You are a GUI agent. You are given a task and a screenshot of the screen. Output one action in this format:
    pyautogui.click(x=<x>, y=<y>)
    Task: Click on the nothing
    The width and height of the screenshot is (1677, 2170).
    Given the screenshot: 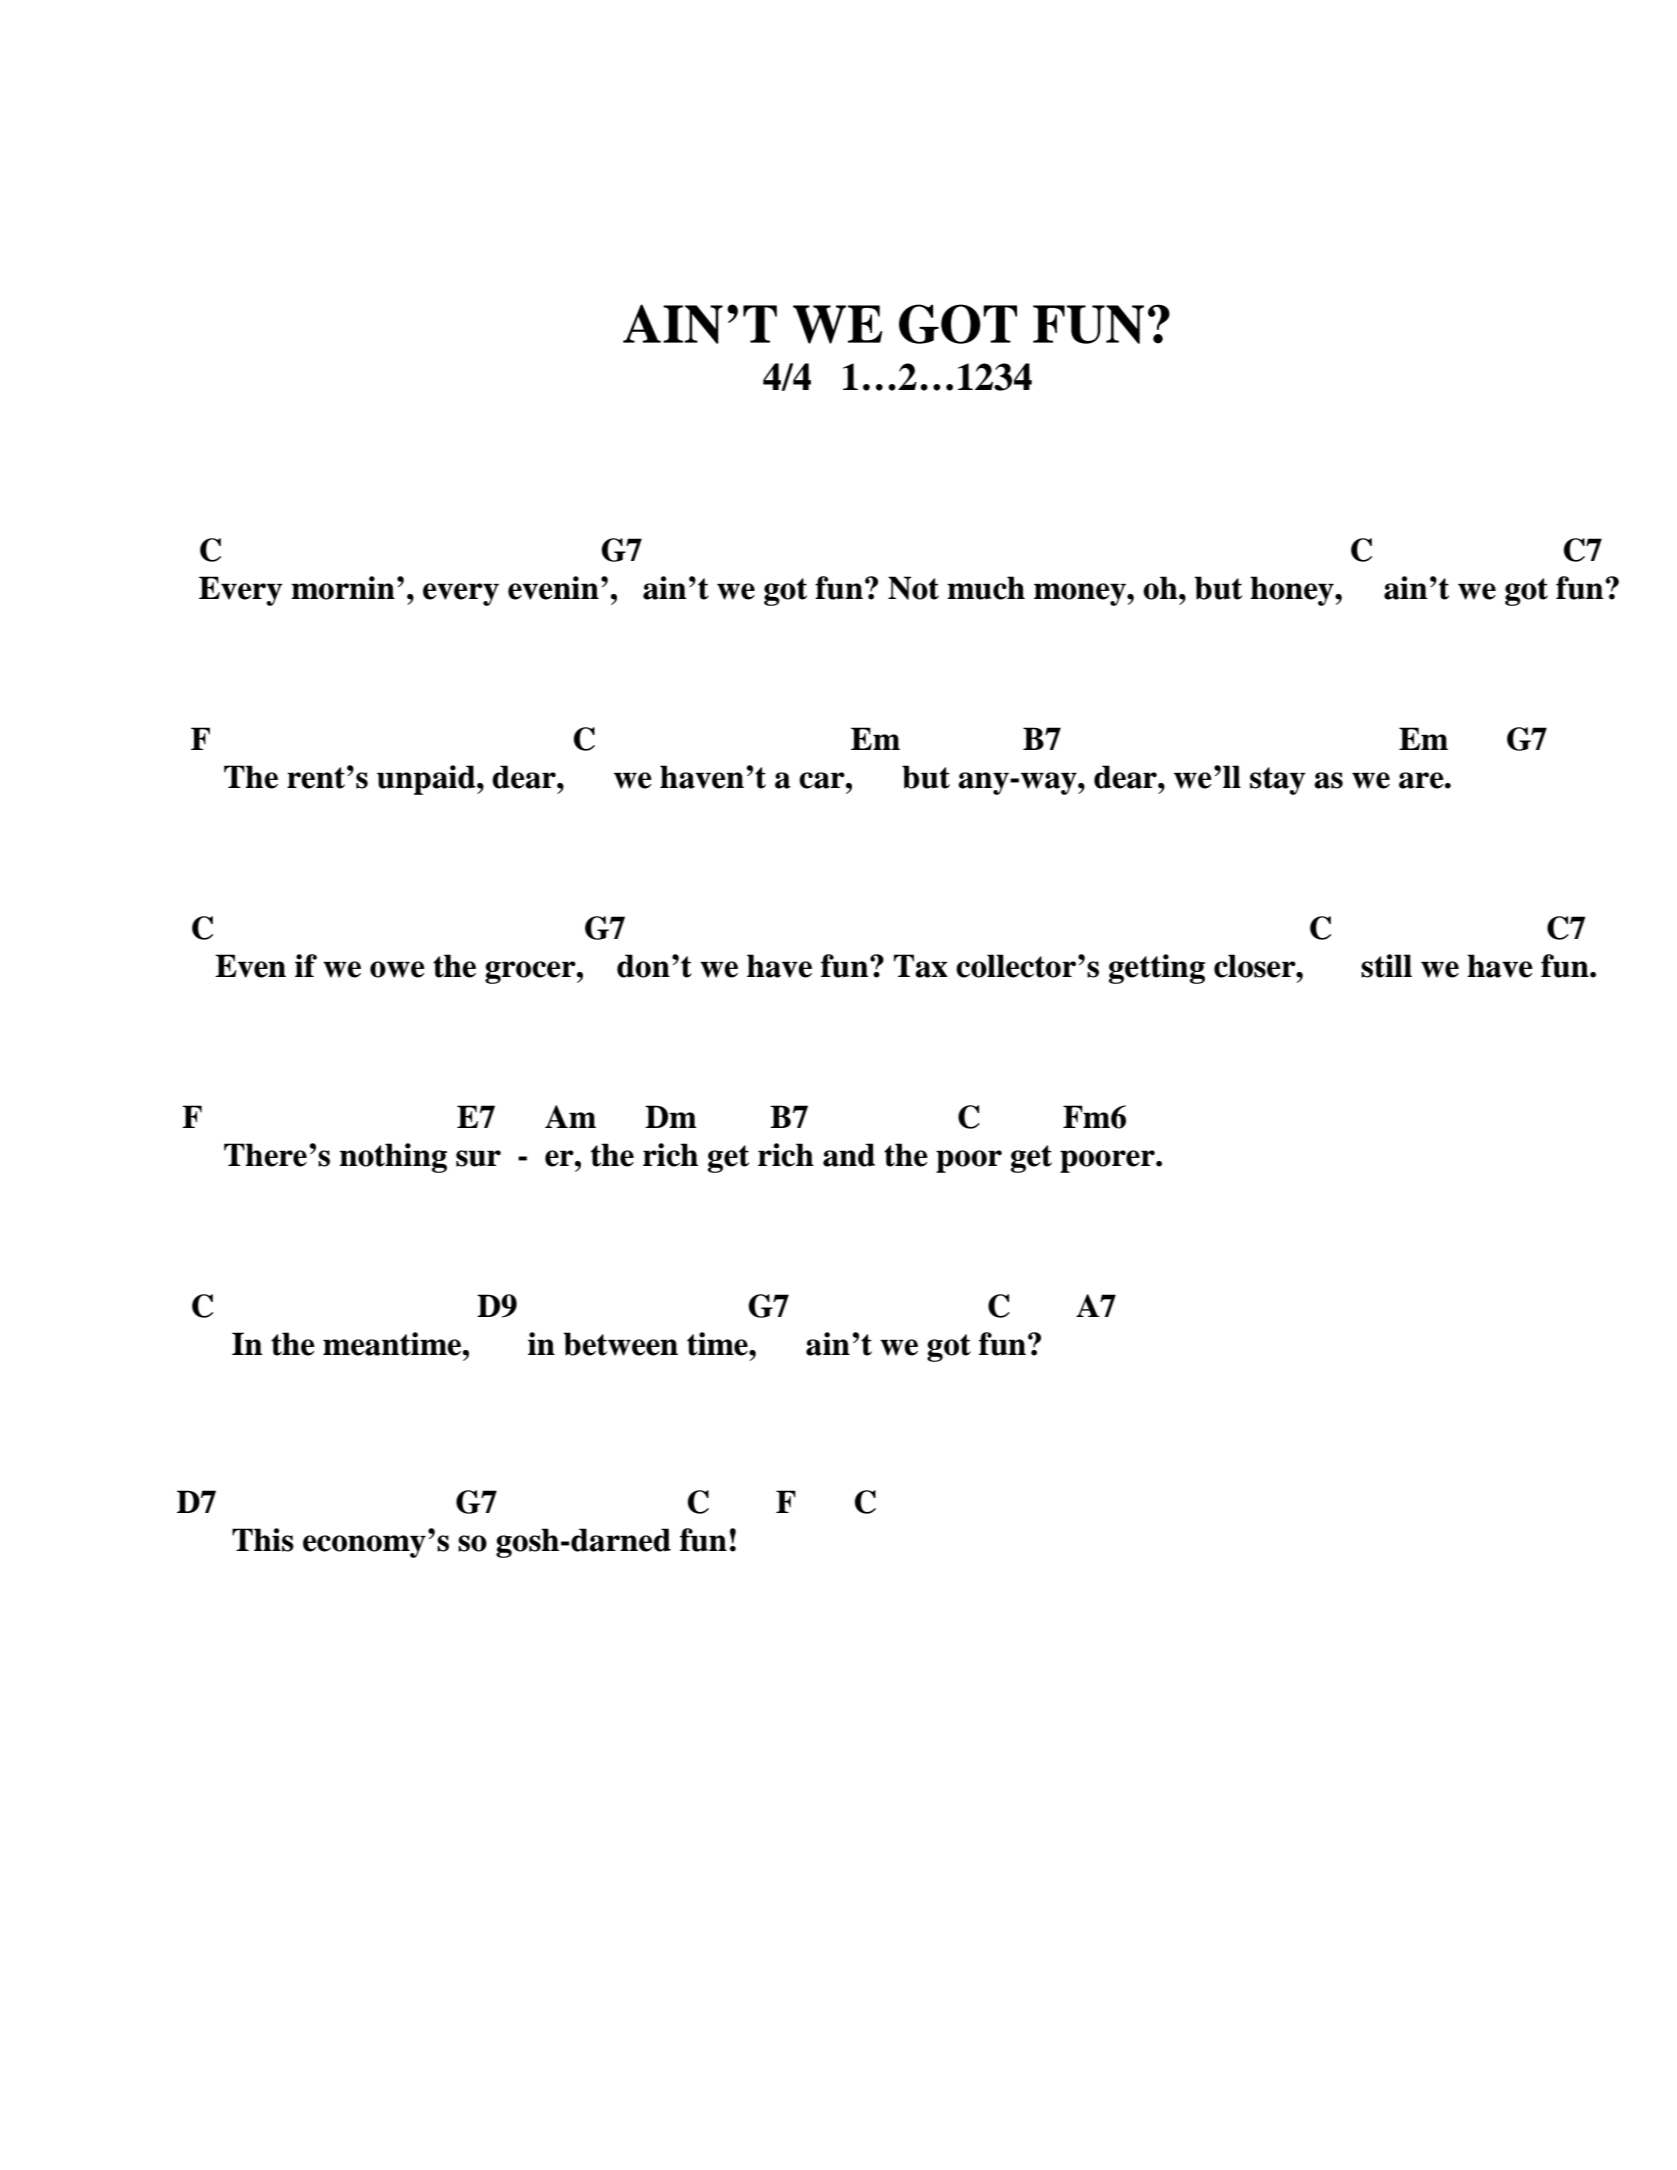 What is the action you would take?
    pyautogui.click(x=393, y=1158)
